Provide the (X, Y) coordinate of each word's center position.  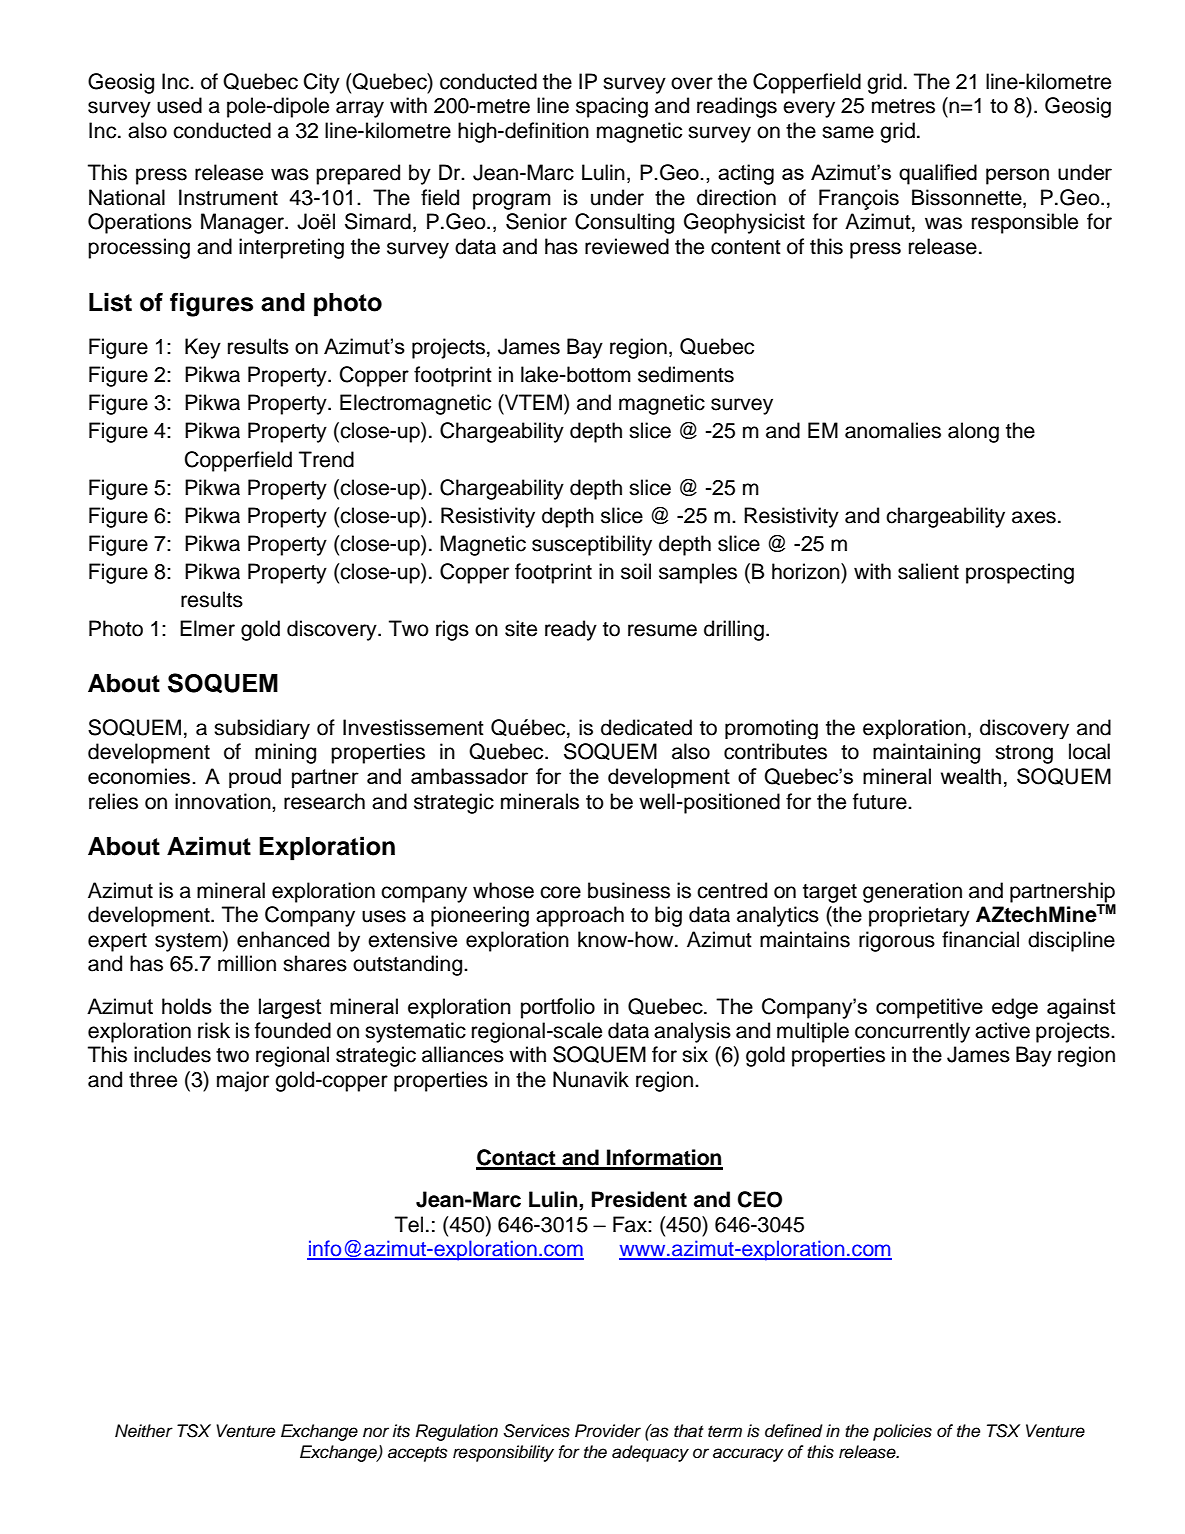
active (1002, 1030)
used (179, 105)
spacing (612, 107)
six (695, 1054)
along (973, 432)
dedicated (646, 727)
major (243, 1081)
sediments (686, 374)
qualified (938, 174)
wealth (971, 776)
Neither (144, 1431)
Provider (608, 1431)
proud (255, 778)
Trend (326, 459)
